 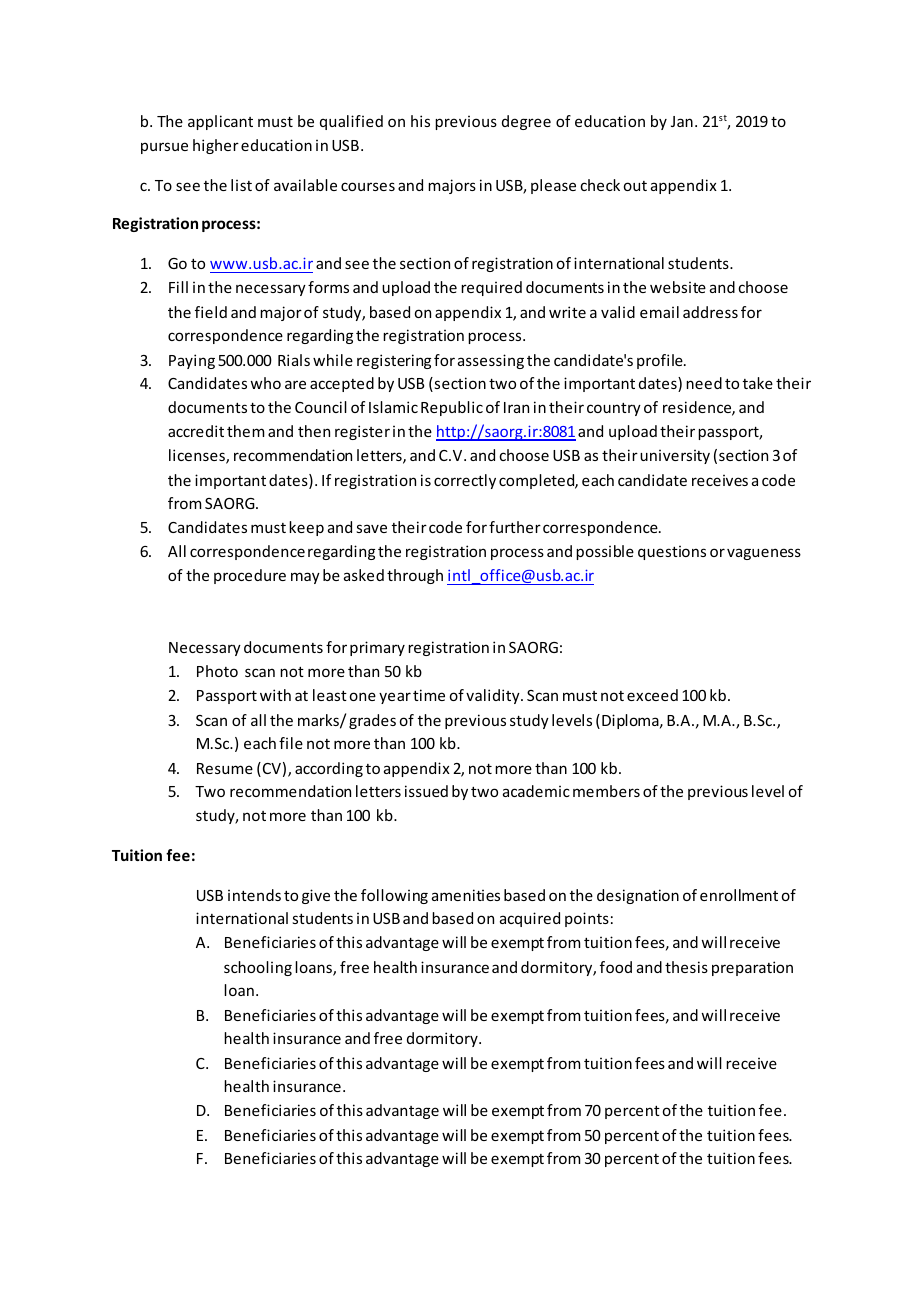 What do you see at coordinates (258, 968) in the screenshot?
I see `schooling` at bounding box center [258, 968].
